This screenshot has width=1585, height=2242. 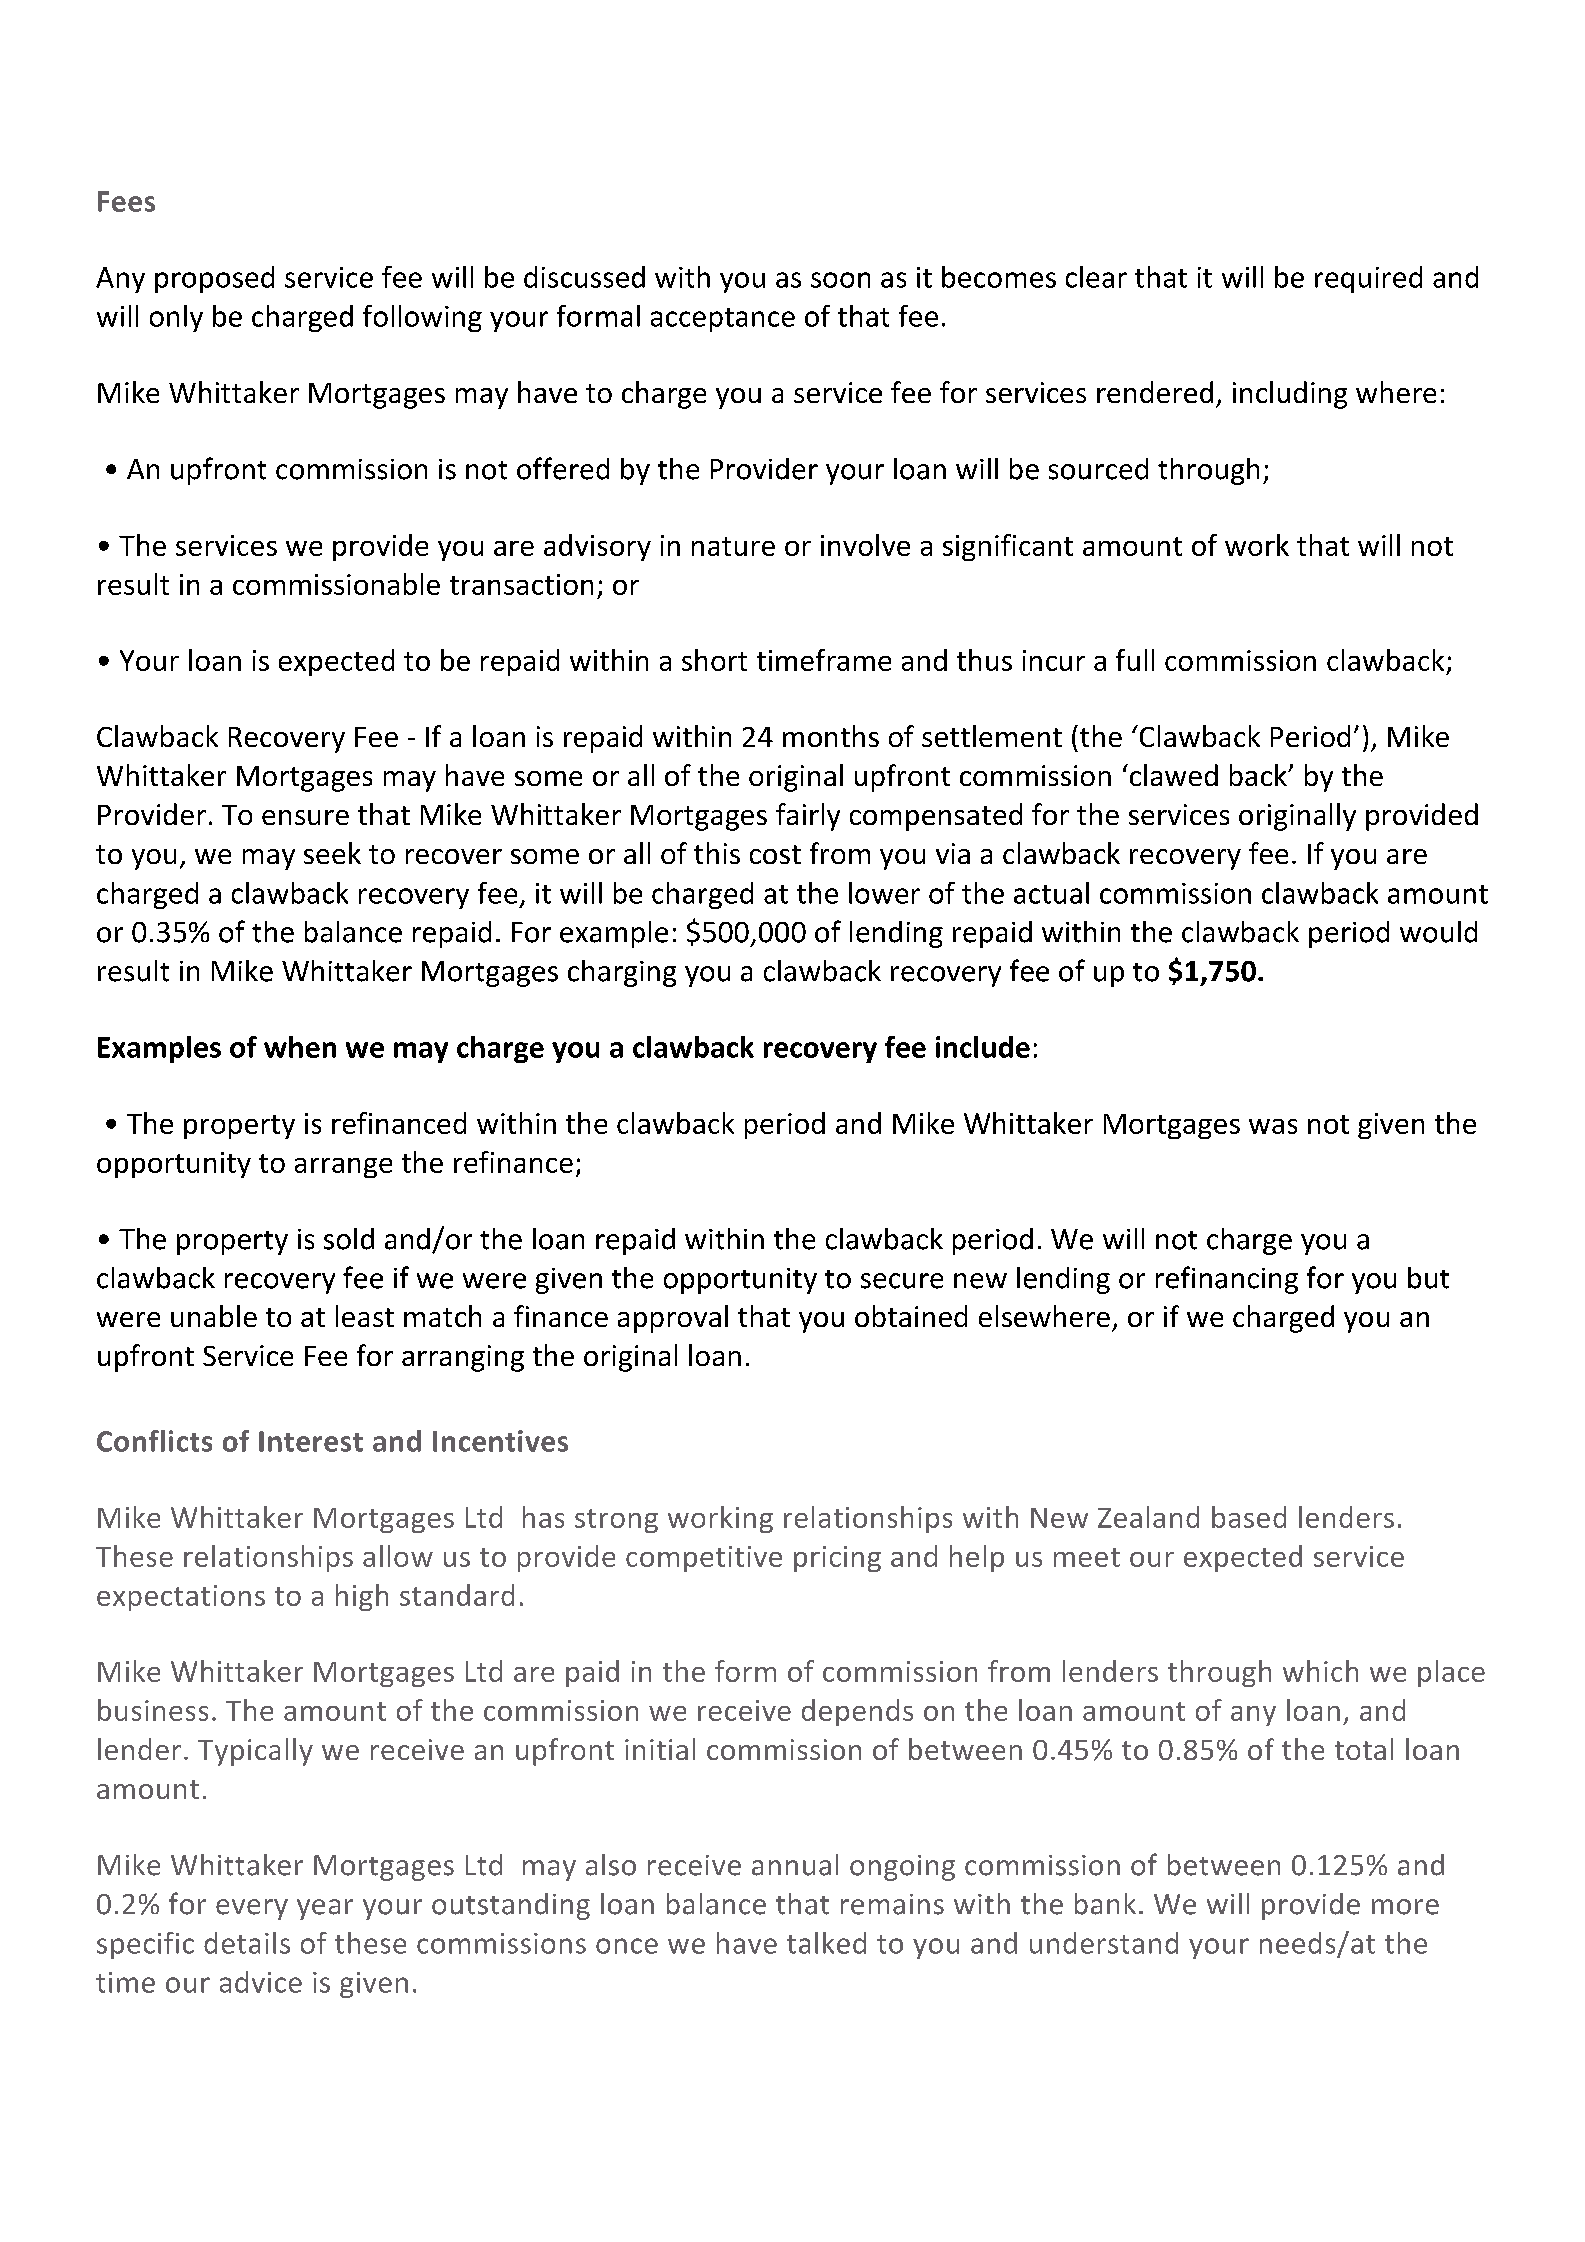 What do you see at coordinates (837, 1559) in the screenshot?
I see `pricing` at bounding box center [837, 1559].
